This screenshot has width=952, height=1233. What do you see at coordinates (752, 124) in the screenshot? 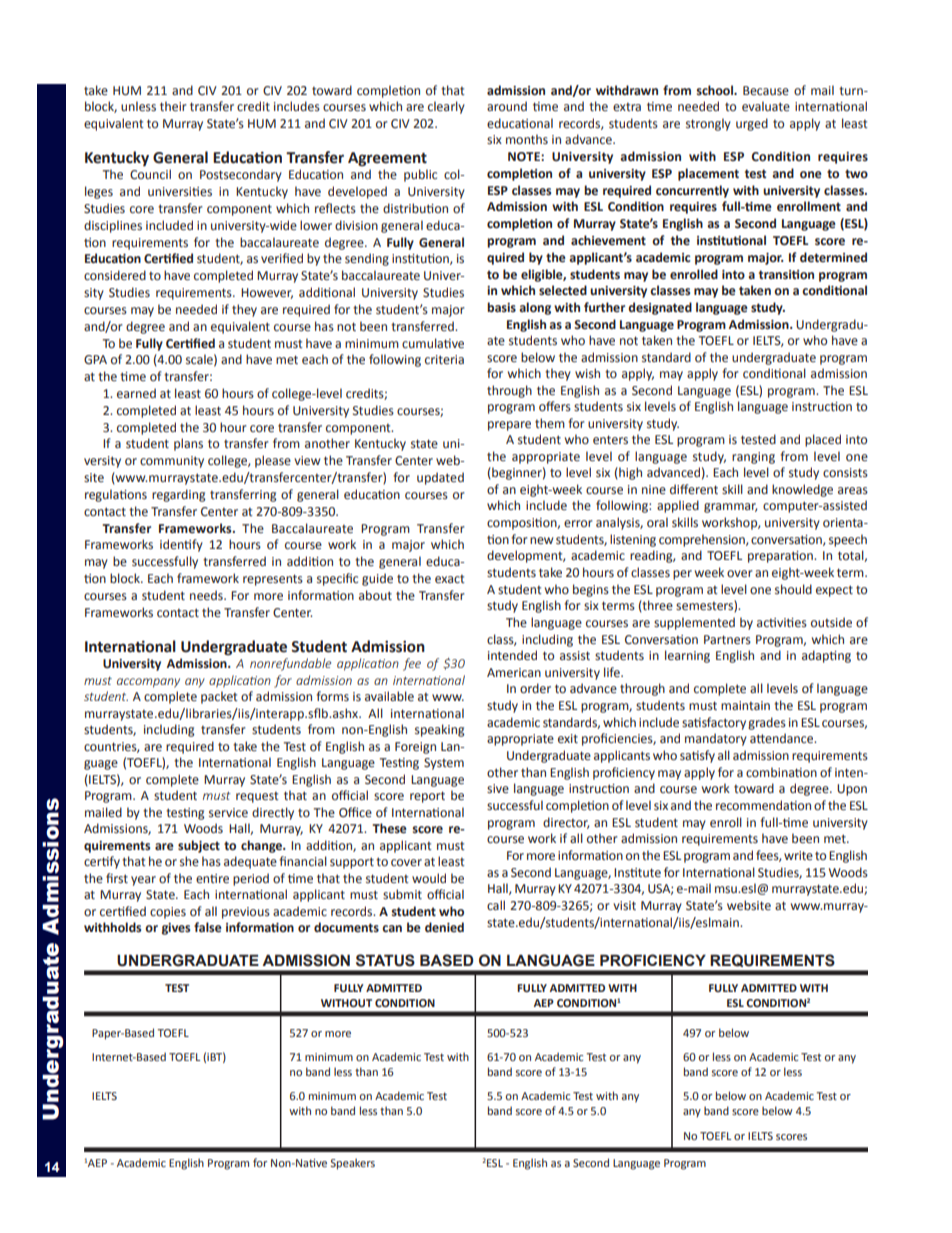
I see `urged` at bounding box center [752, 124].
